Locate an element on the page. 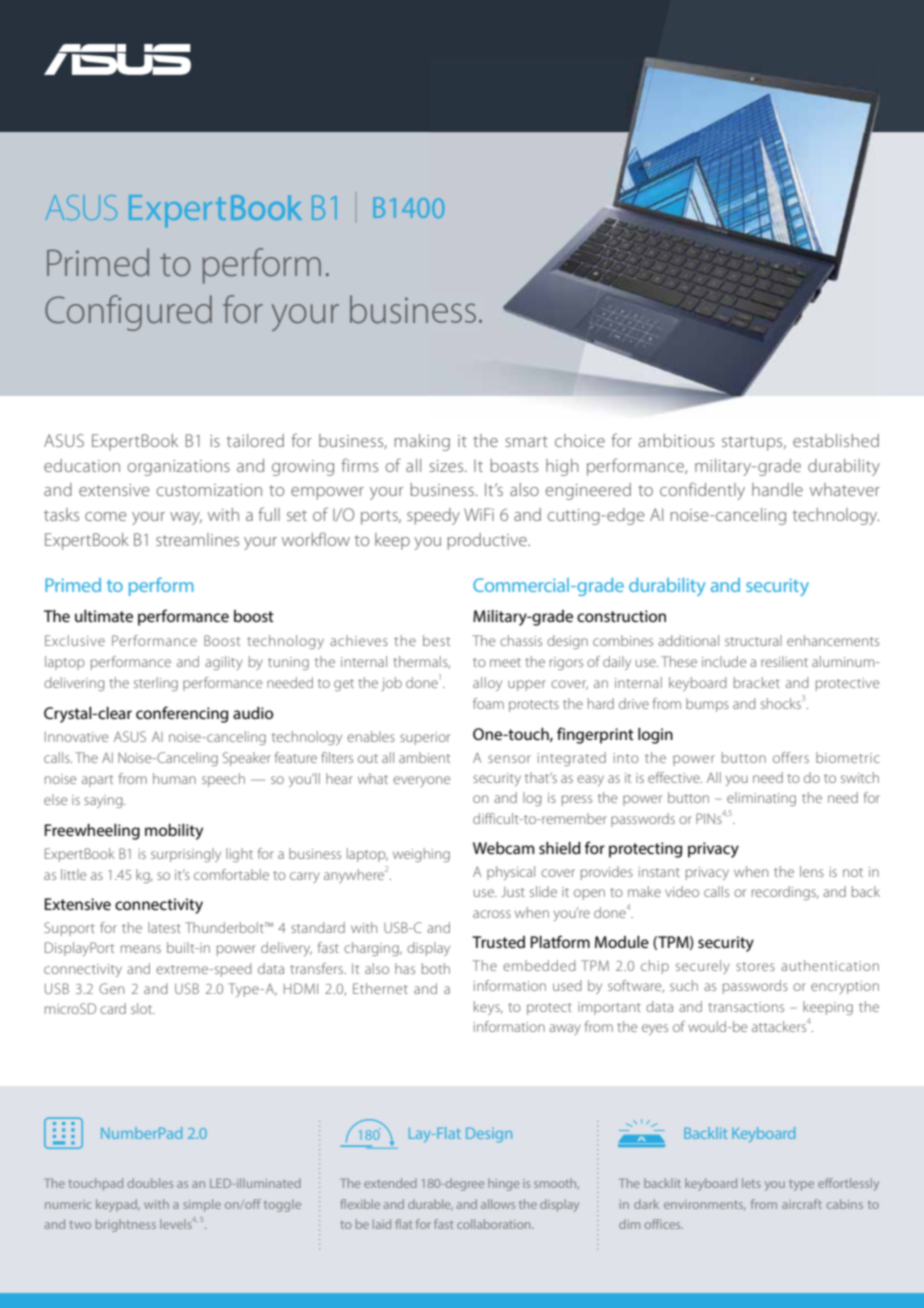 This document has height=1308, width=924. eliminating is located at coordinates (761, 799).
